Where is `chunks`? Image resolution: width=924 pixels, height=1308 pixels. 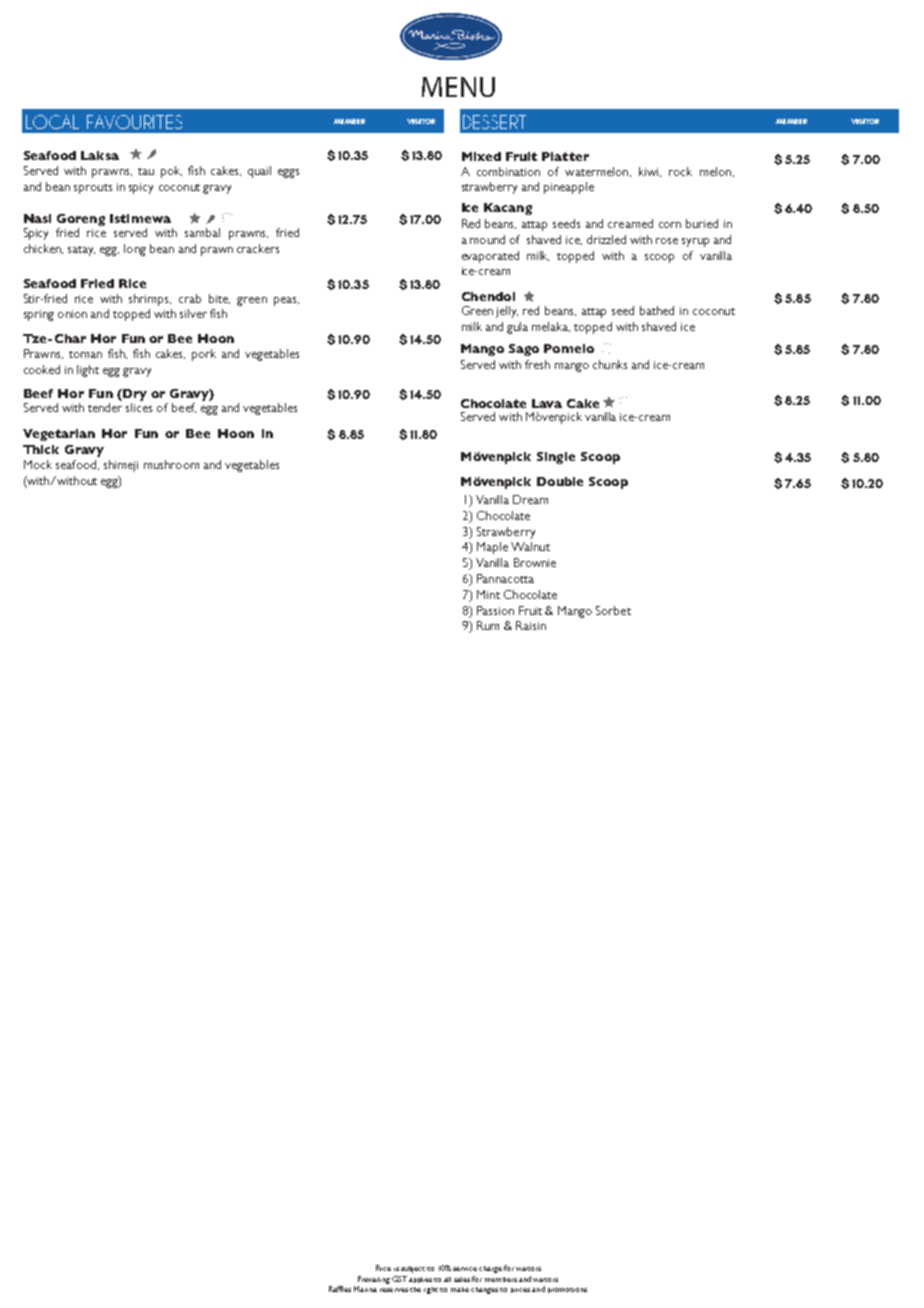 chunks is located at coordinates (610, 364).
